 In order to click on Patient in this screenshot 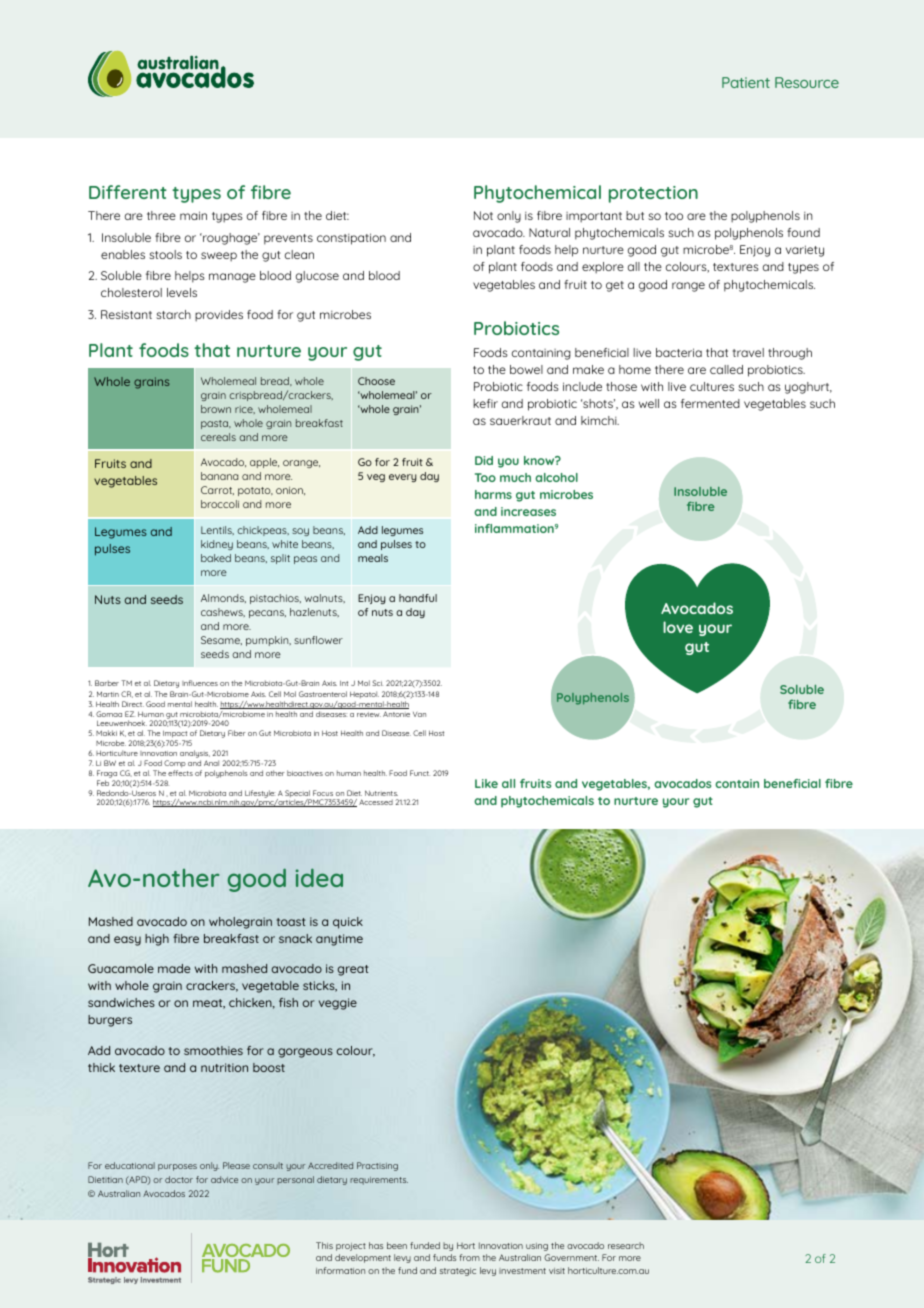, I will do `click(746, 82)`.
